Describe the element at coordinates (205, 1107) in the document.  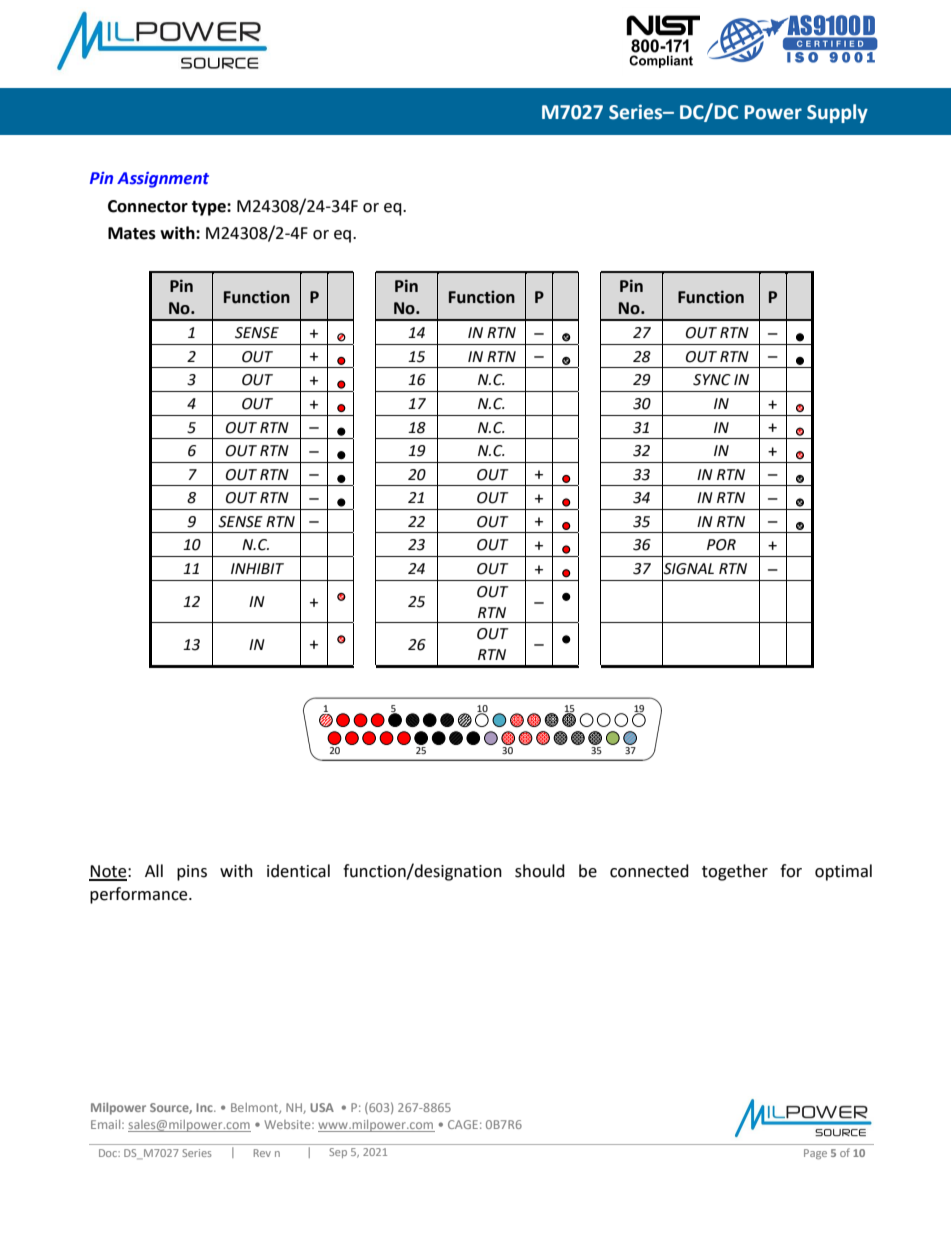
I see `Inc` at that location.
